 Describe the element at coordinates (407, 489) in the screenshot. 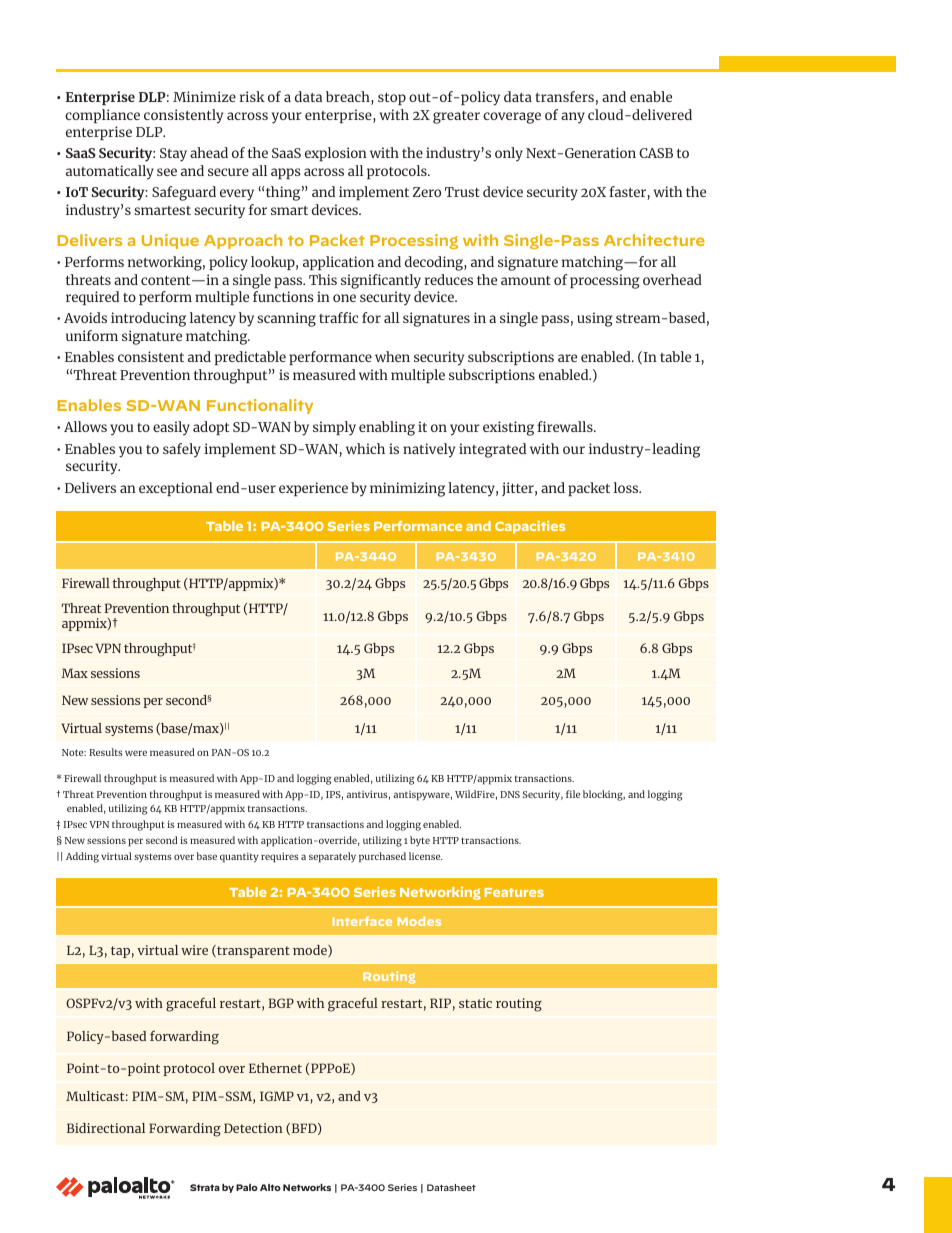

I see `minimizing` at that location.
